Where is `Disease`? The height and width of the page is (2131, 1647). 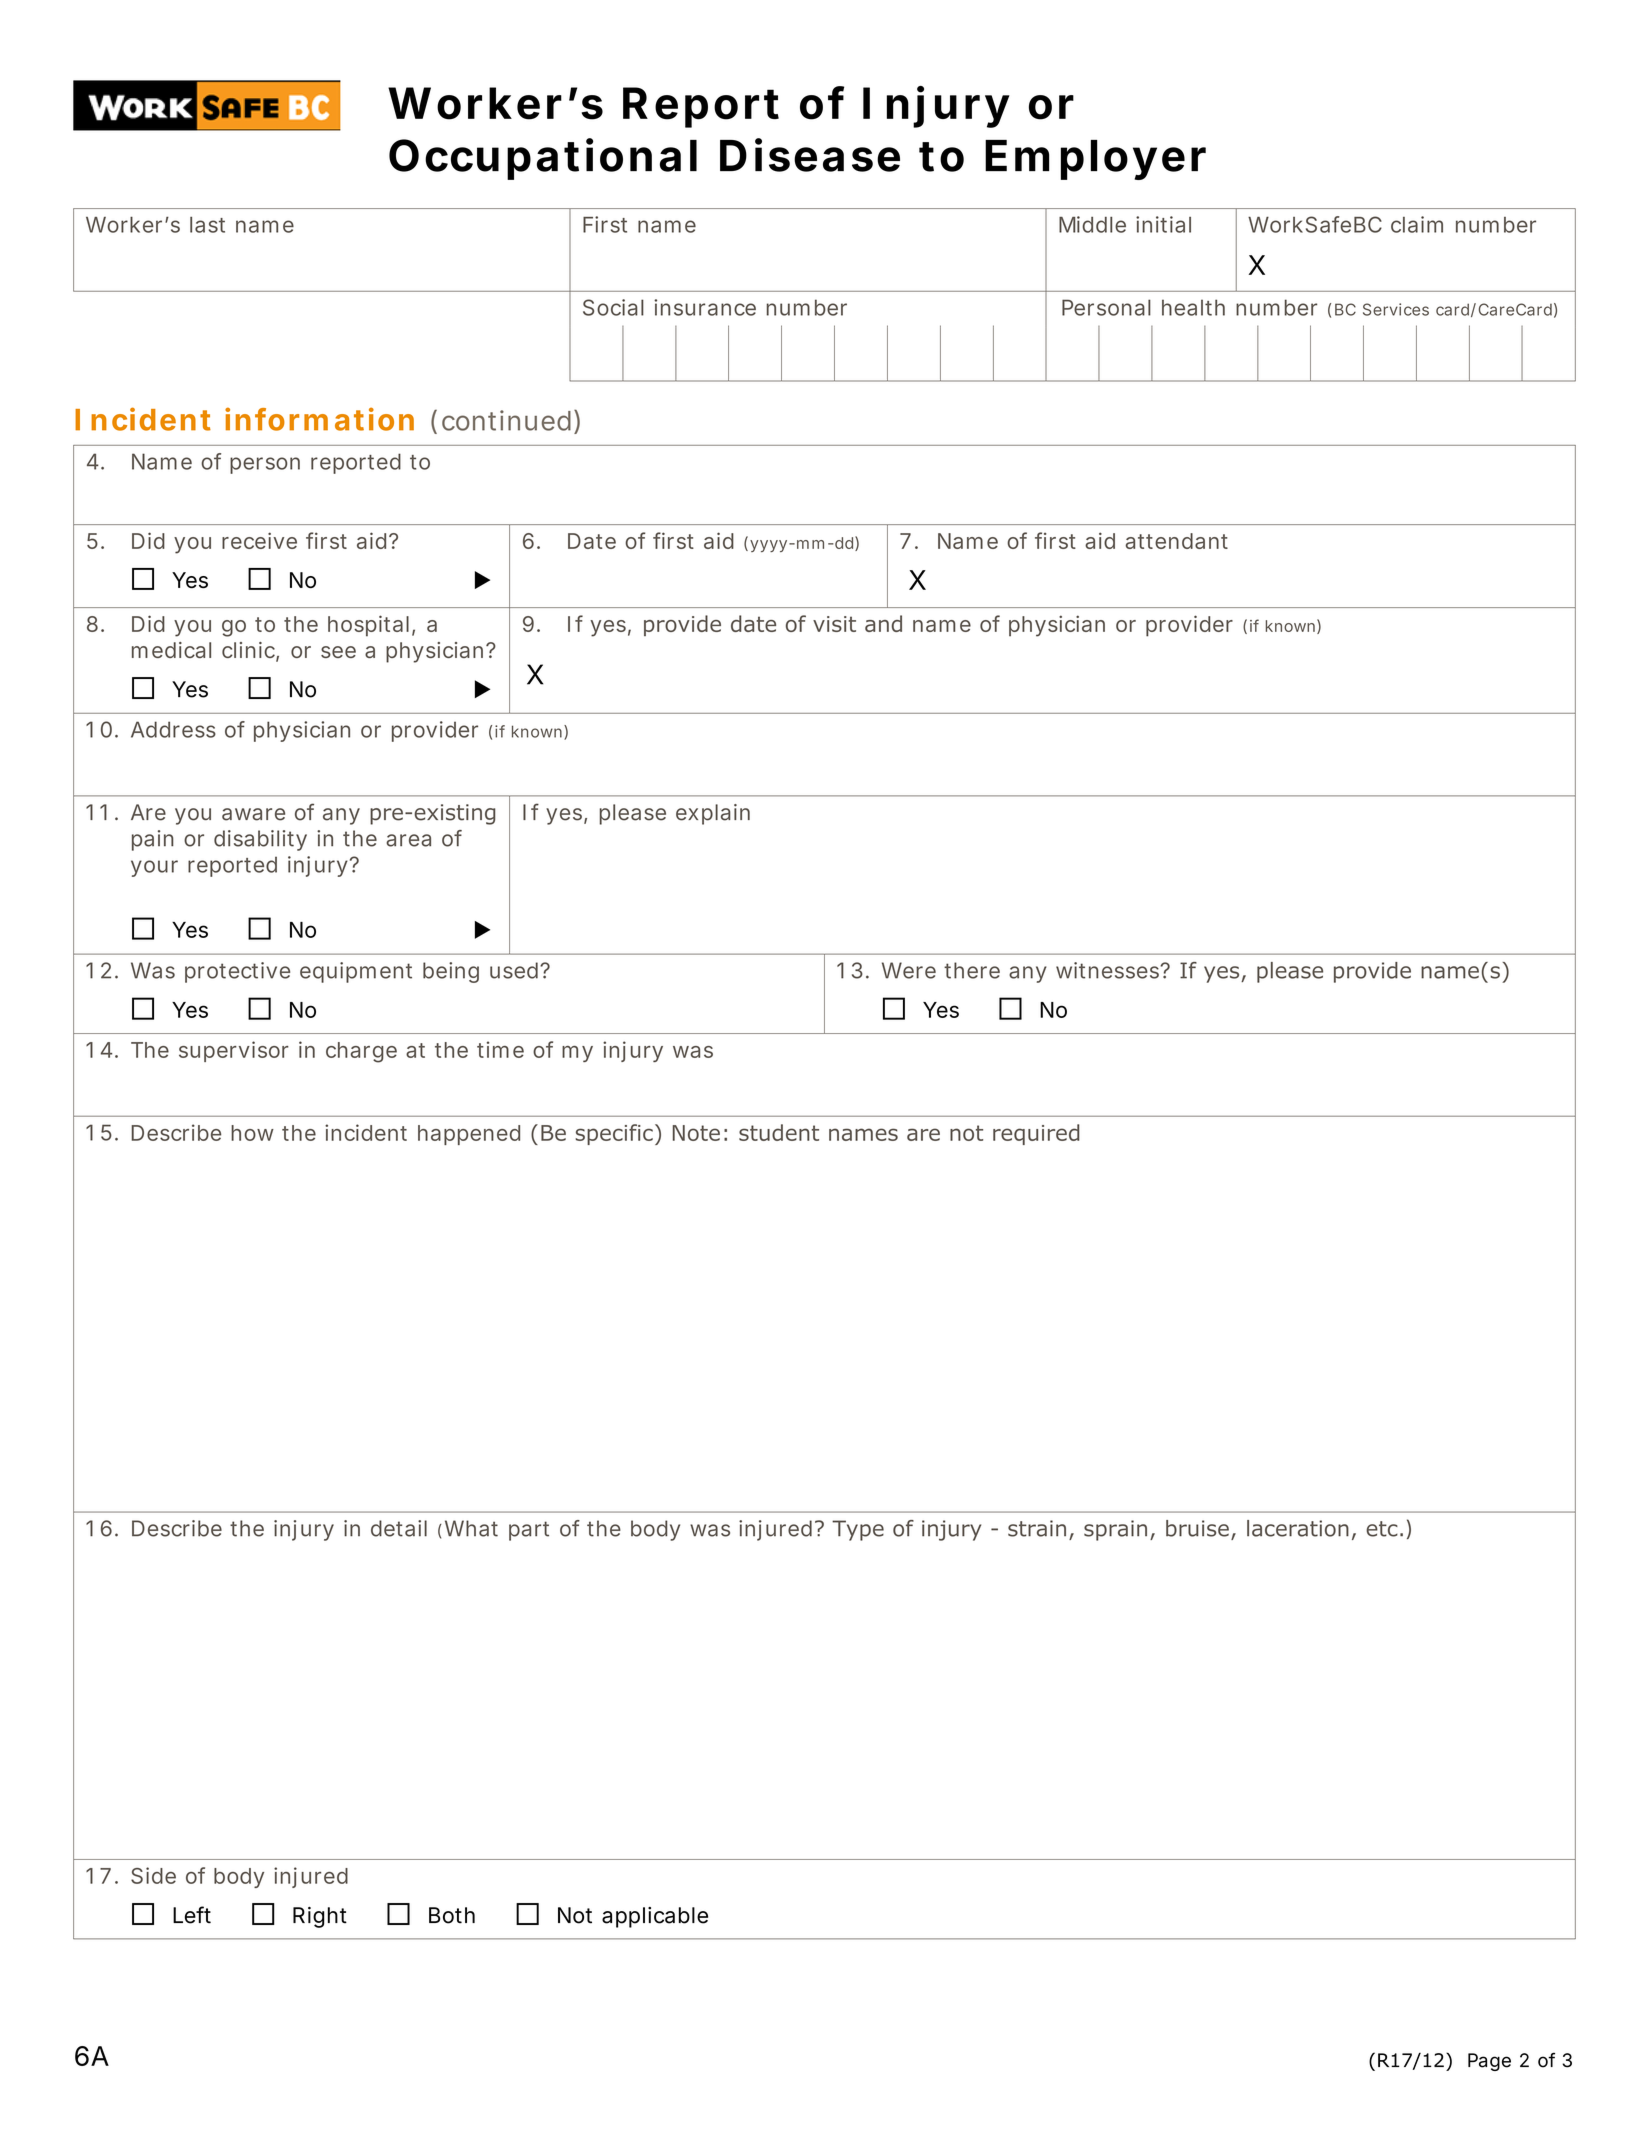
Disease is located at coordinates (810, 155).
